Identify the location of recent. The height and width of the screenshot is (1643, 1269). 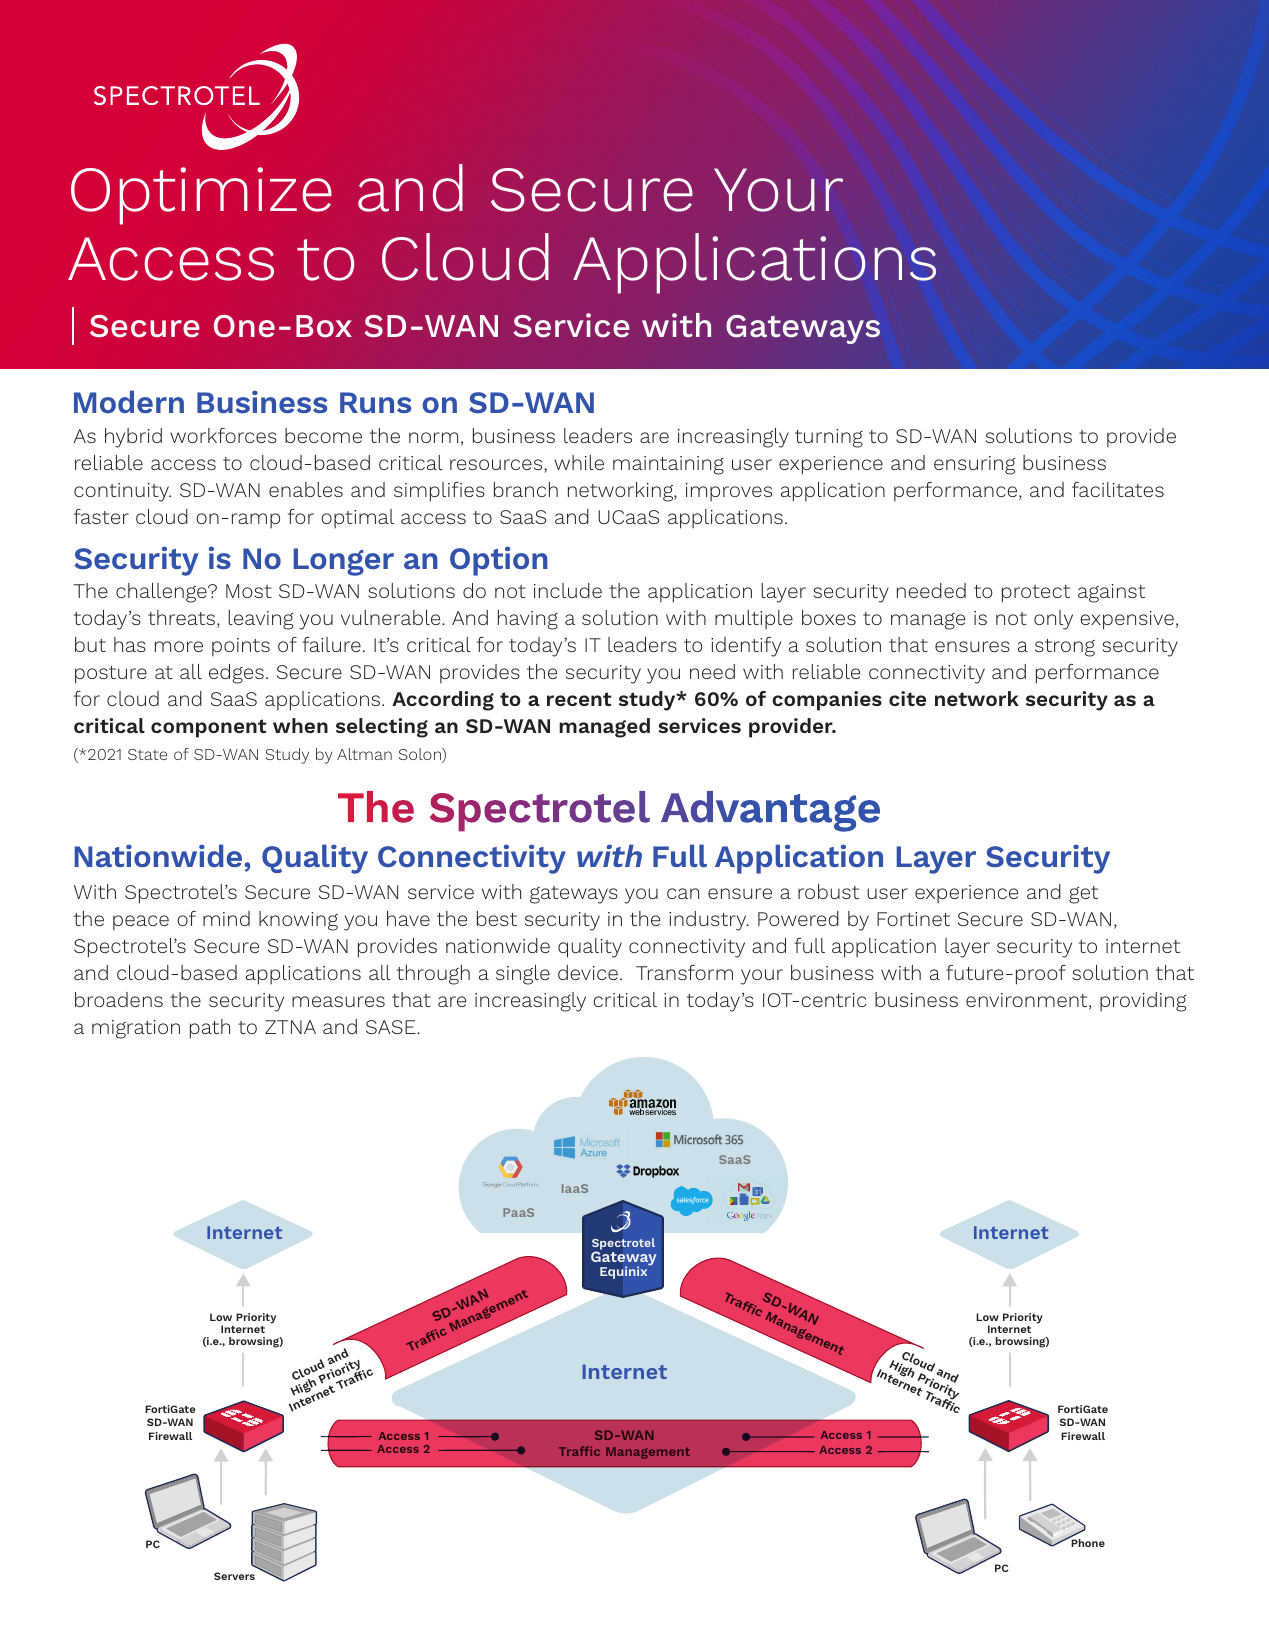
(579, 699).
